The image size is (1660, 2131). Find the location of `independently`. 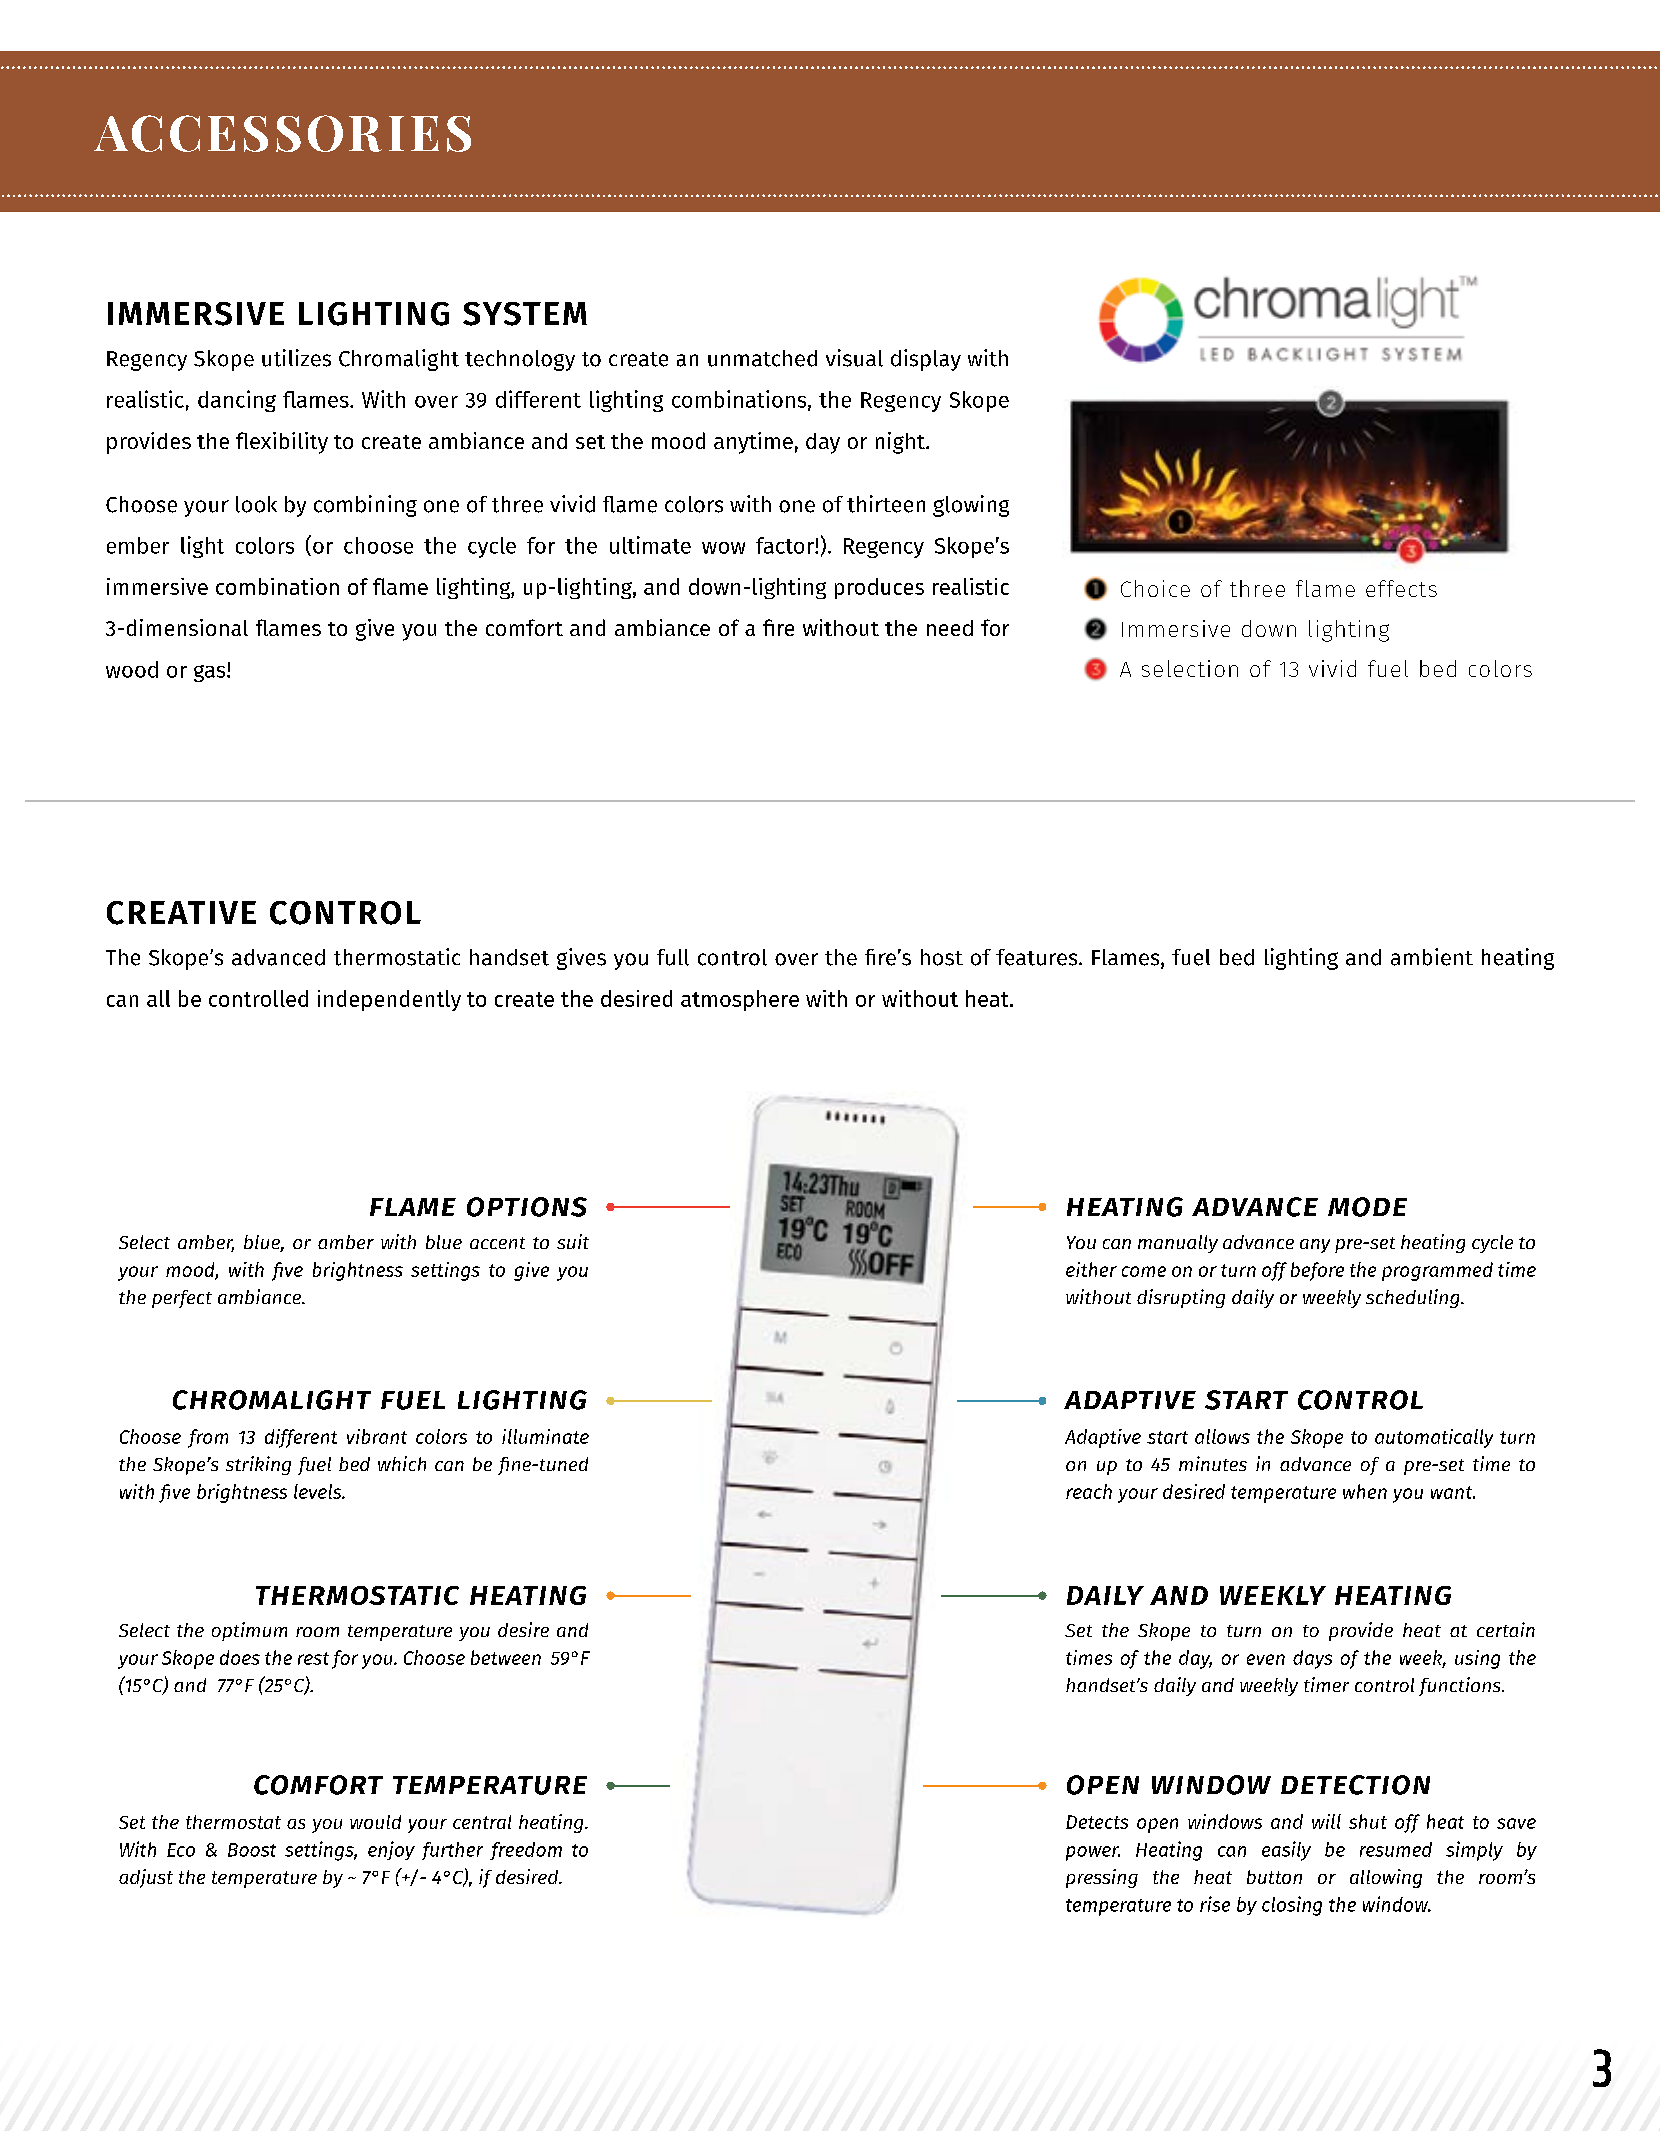

independently is located at coordinates (389, 1000).
